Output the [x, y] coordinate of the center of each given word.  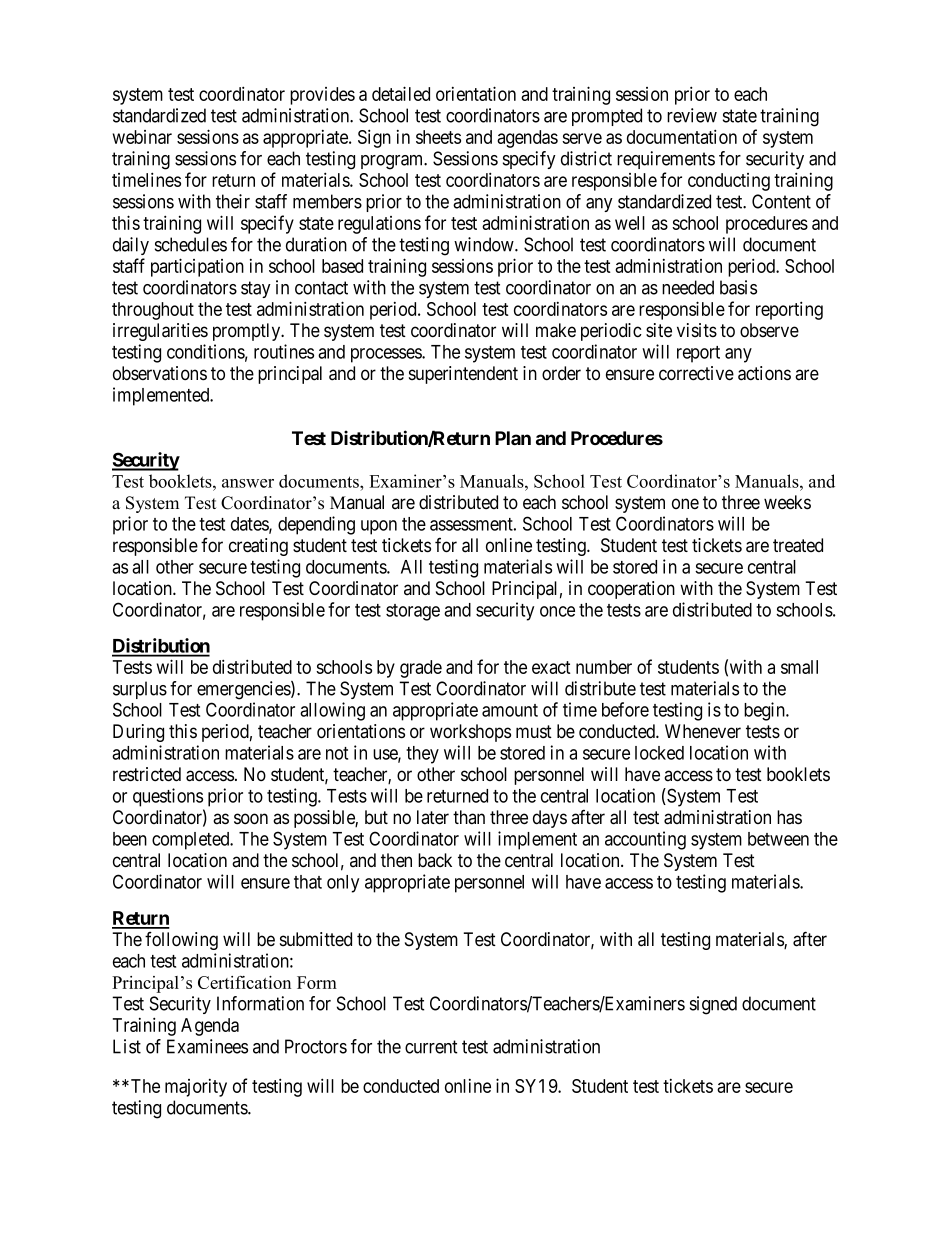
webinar [142, 137]
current [431, 1047]
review [692, 115]
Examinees [207, 1046]
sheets [438, 137]
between [778, 839]
